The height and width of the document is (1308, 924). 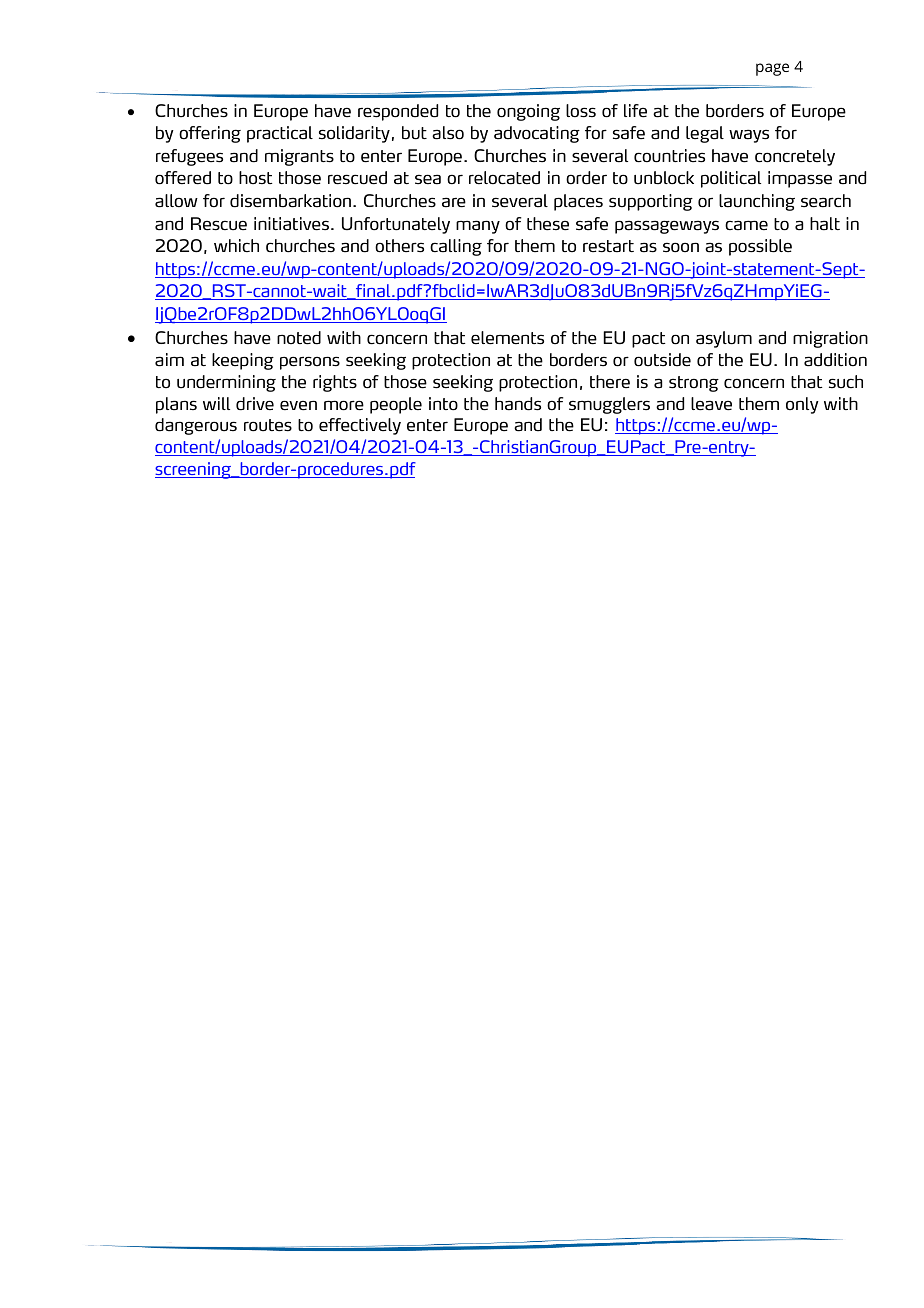 What do you see at coordinates (507, 338) in the document?
I see `elements` at bounding box center [507, 338].
